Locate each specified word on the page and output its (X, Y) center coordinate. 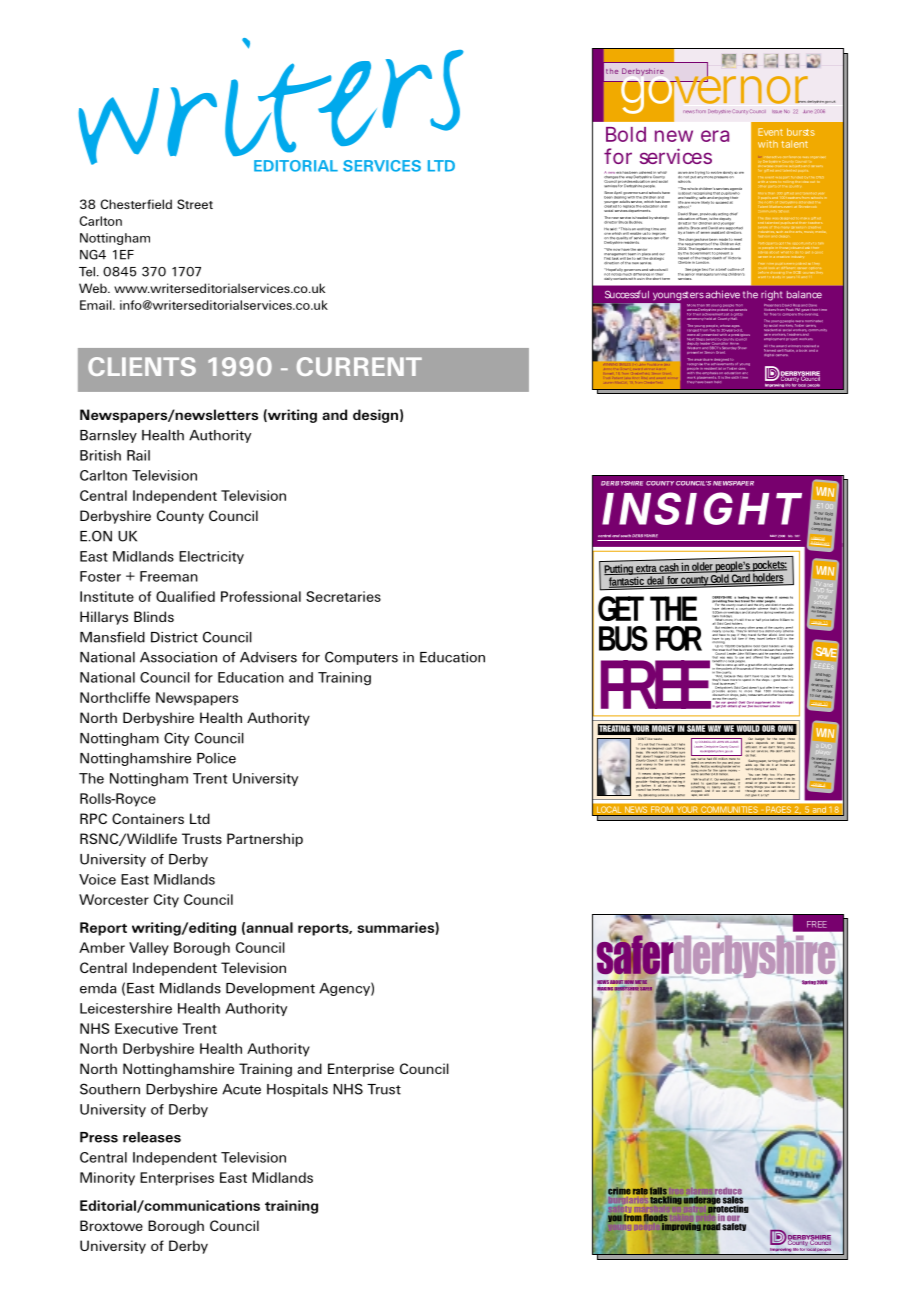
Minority (107, 1179)
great (751, 666)
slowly (727, 174)
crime (619, 1191)
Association (178, 657)
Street (195, 204)
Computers (361, 658)
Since (608, 194)
